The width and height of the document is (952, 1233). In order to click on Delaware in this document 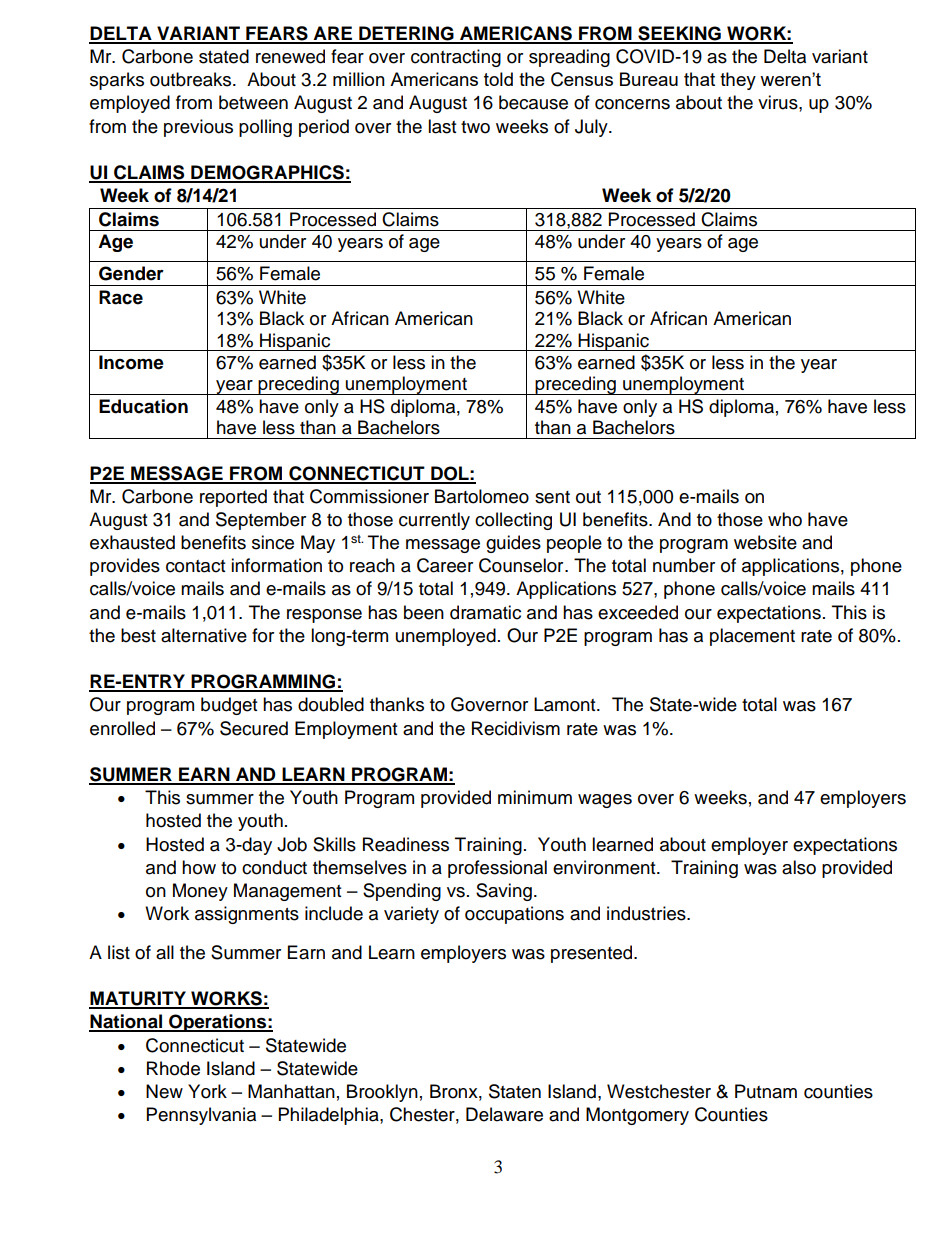, I will do `click(504, 1114)`.
